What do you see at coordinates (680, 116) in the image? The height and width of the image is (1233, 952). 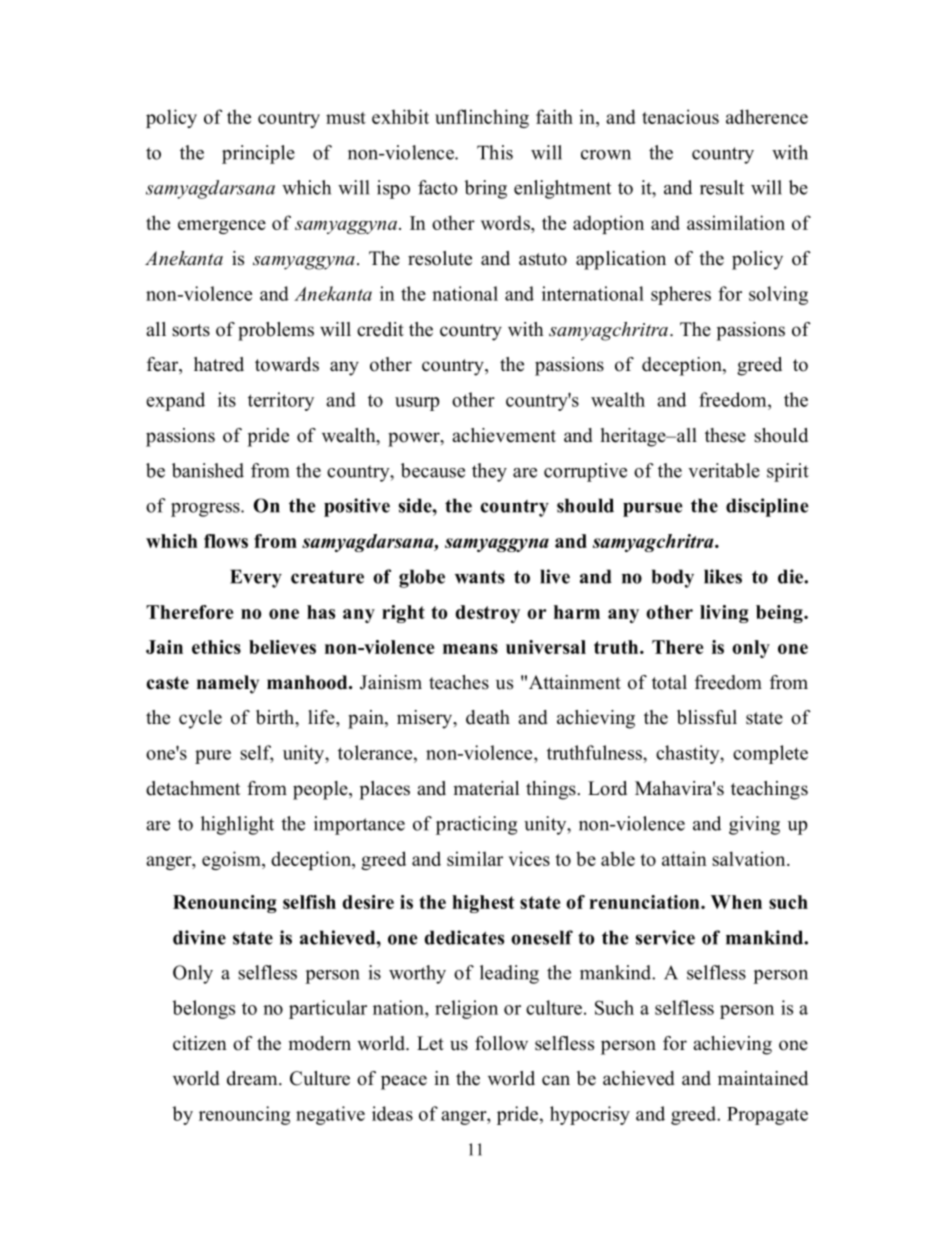 I see `tenacious` at bounding box center [680, 116].
